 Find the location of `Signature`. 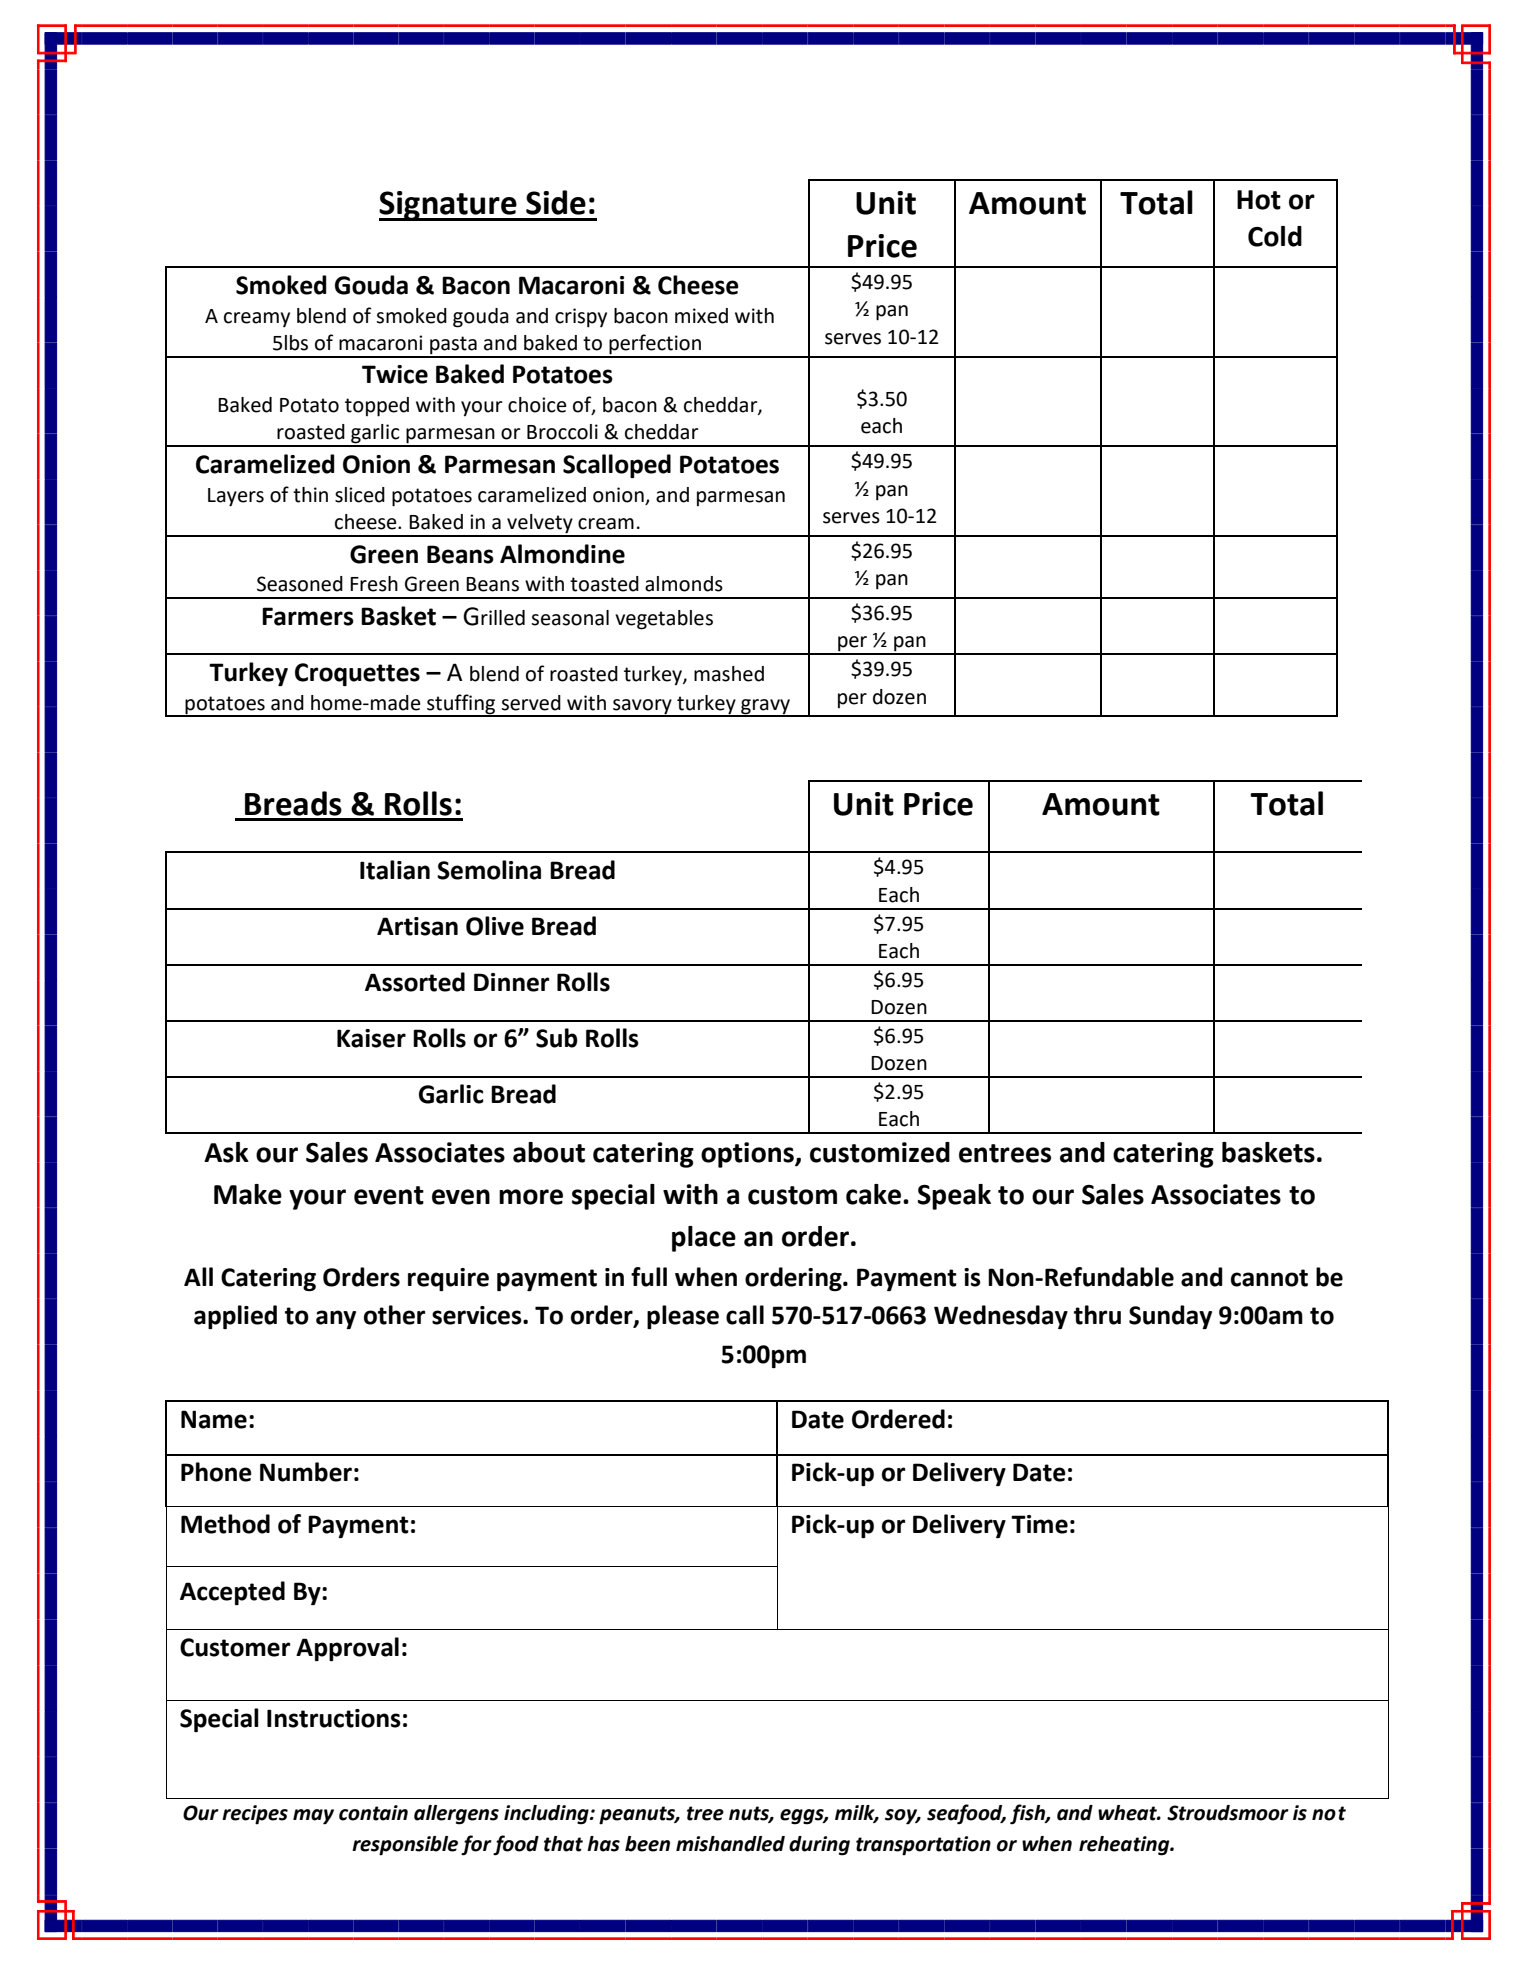

Signature is located at coordinates (449, 206).
